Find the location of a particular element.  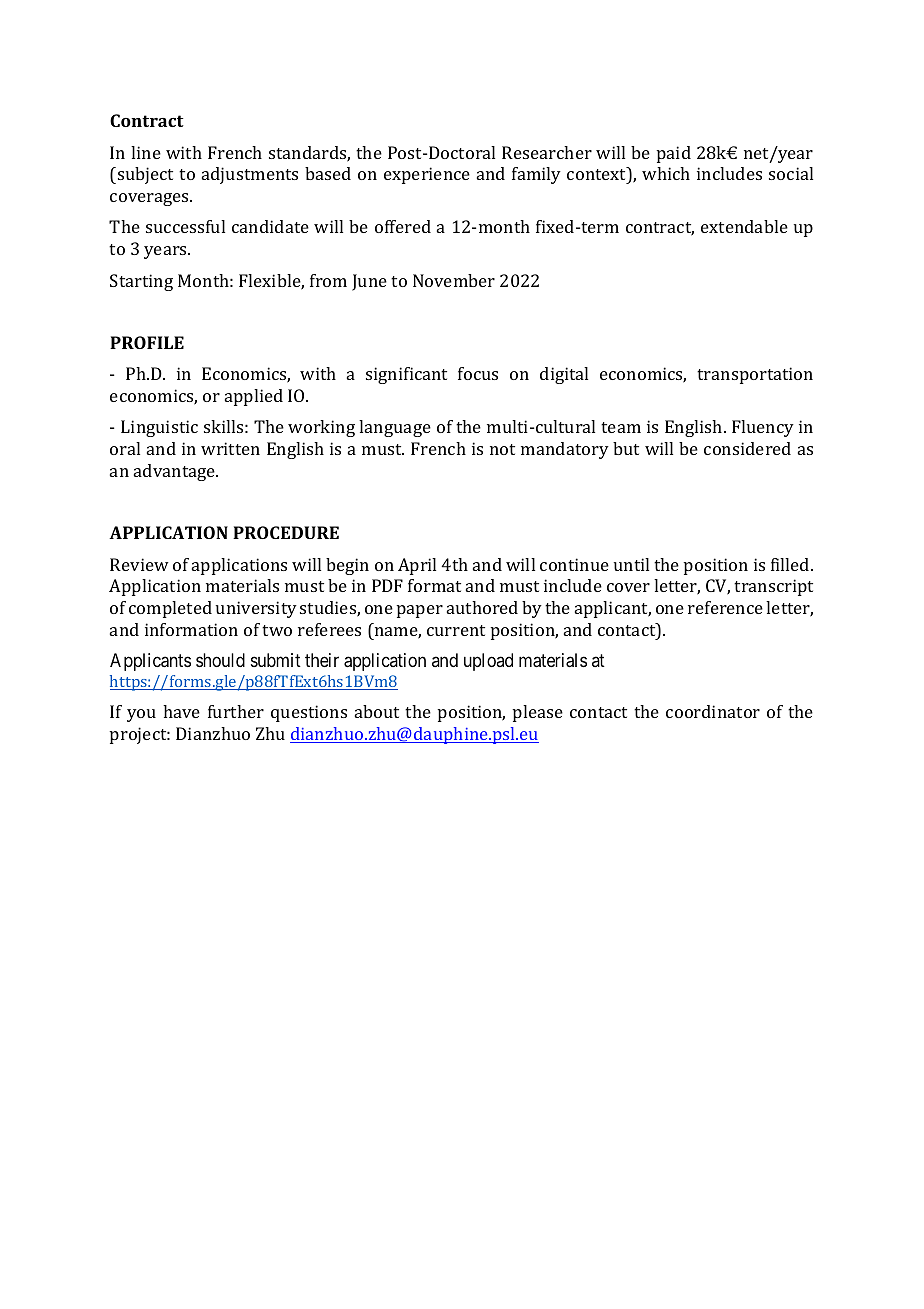

experience is located at coordinates (427, 175).
